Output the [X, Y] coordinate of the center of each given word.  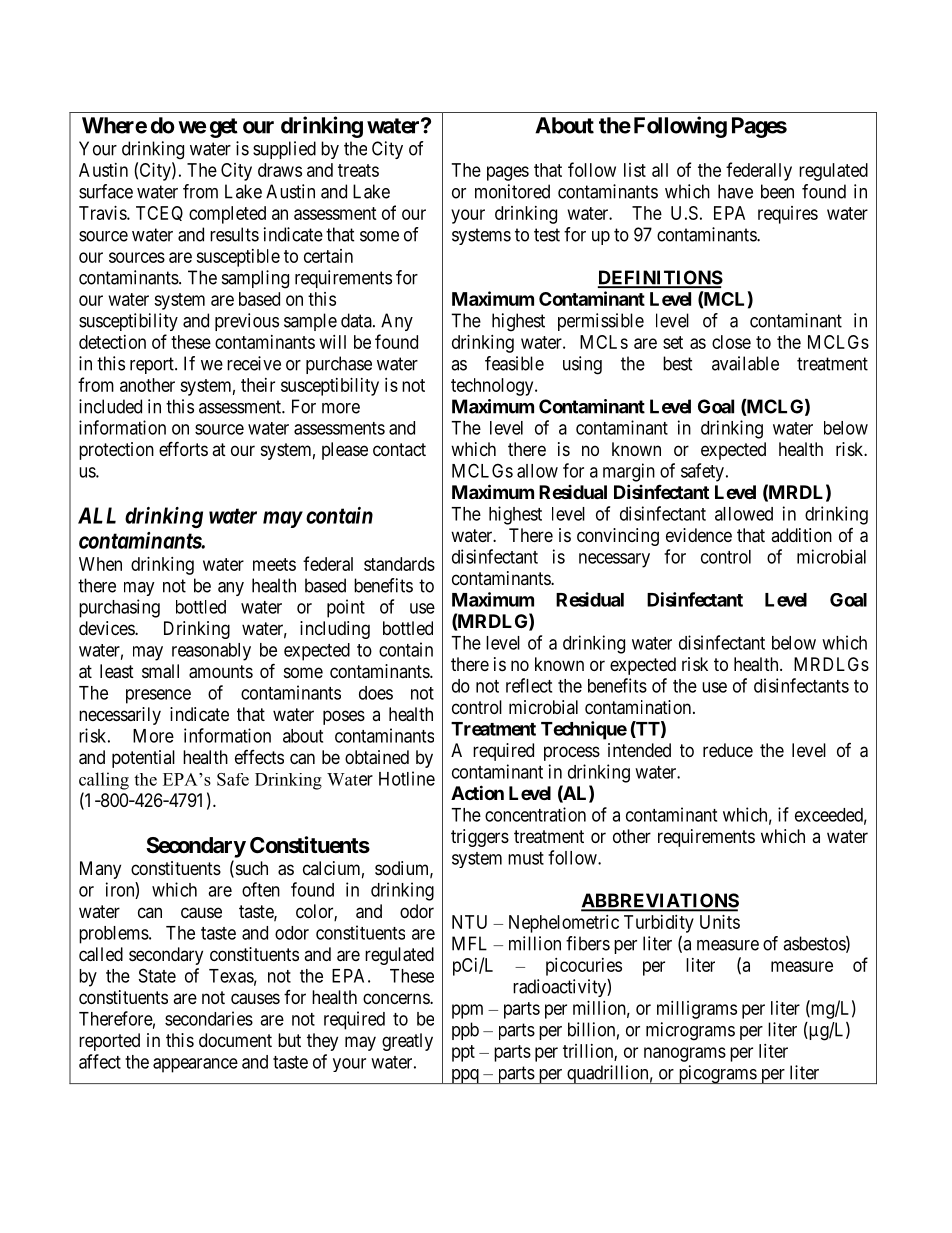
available [745, 363]
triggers [480, 838]
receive [254, 363]
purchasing [119, 608]
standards [399, 564]
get [224, 128]
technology [493, 387]
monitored [512, 191]
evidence [699, 535]
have [735, 191]
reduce [728, 750]
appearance [195, 1065]
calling [104, 781]
